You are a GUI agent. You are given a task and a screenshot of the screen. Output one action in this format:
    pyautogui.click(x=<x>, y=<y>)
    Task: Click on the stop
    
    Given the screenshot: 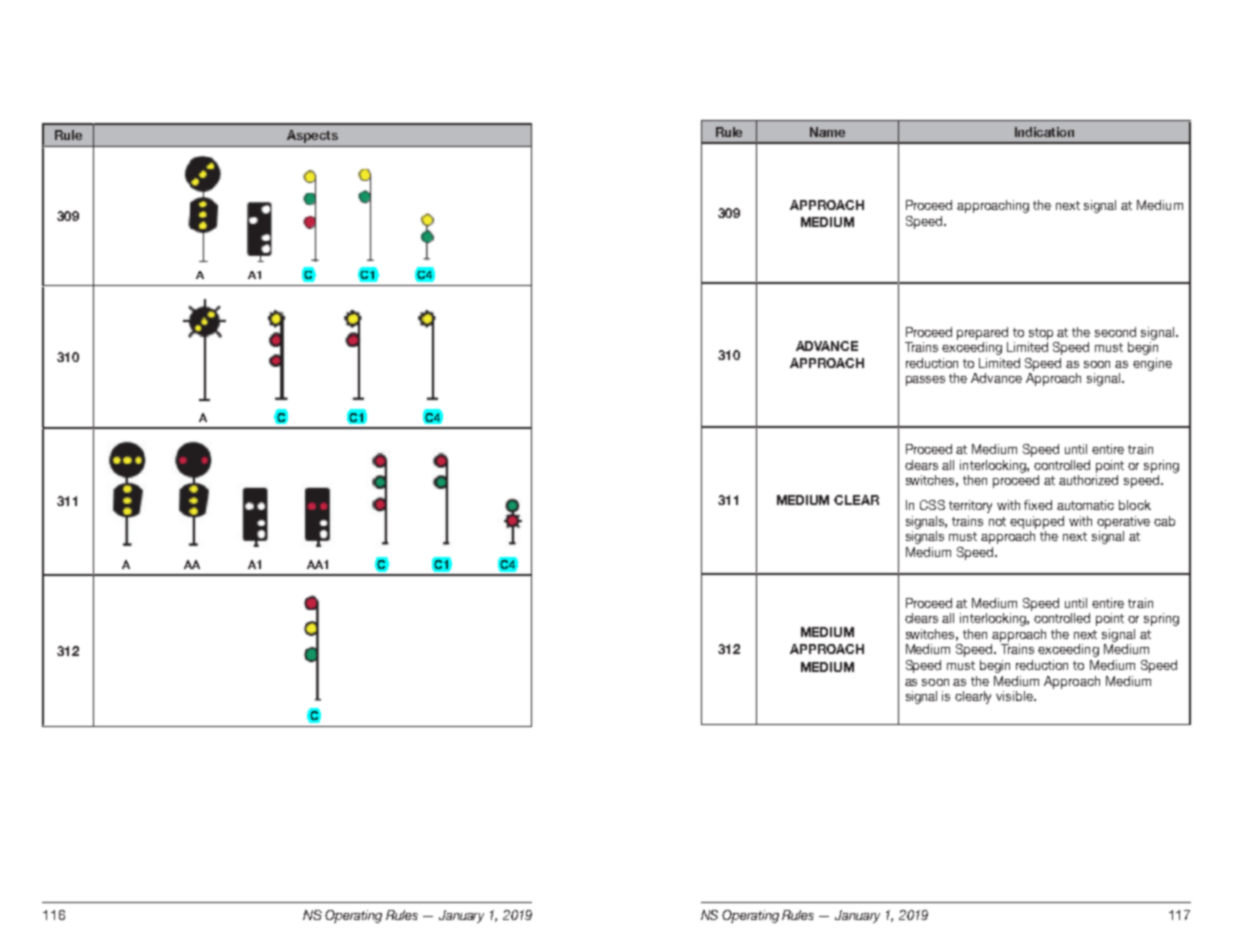 What is the action you would take?
    pyautogui.click(x=1041, y=334)
